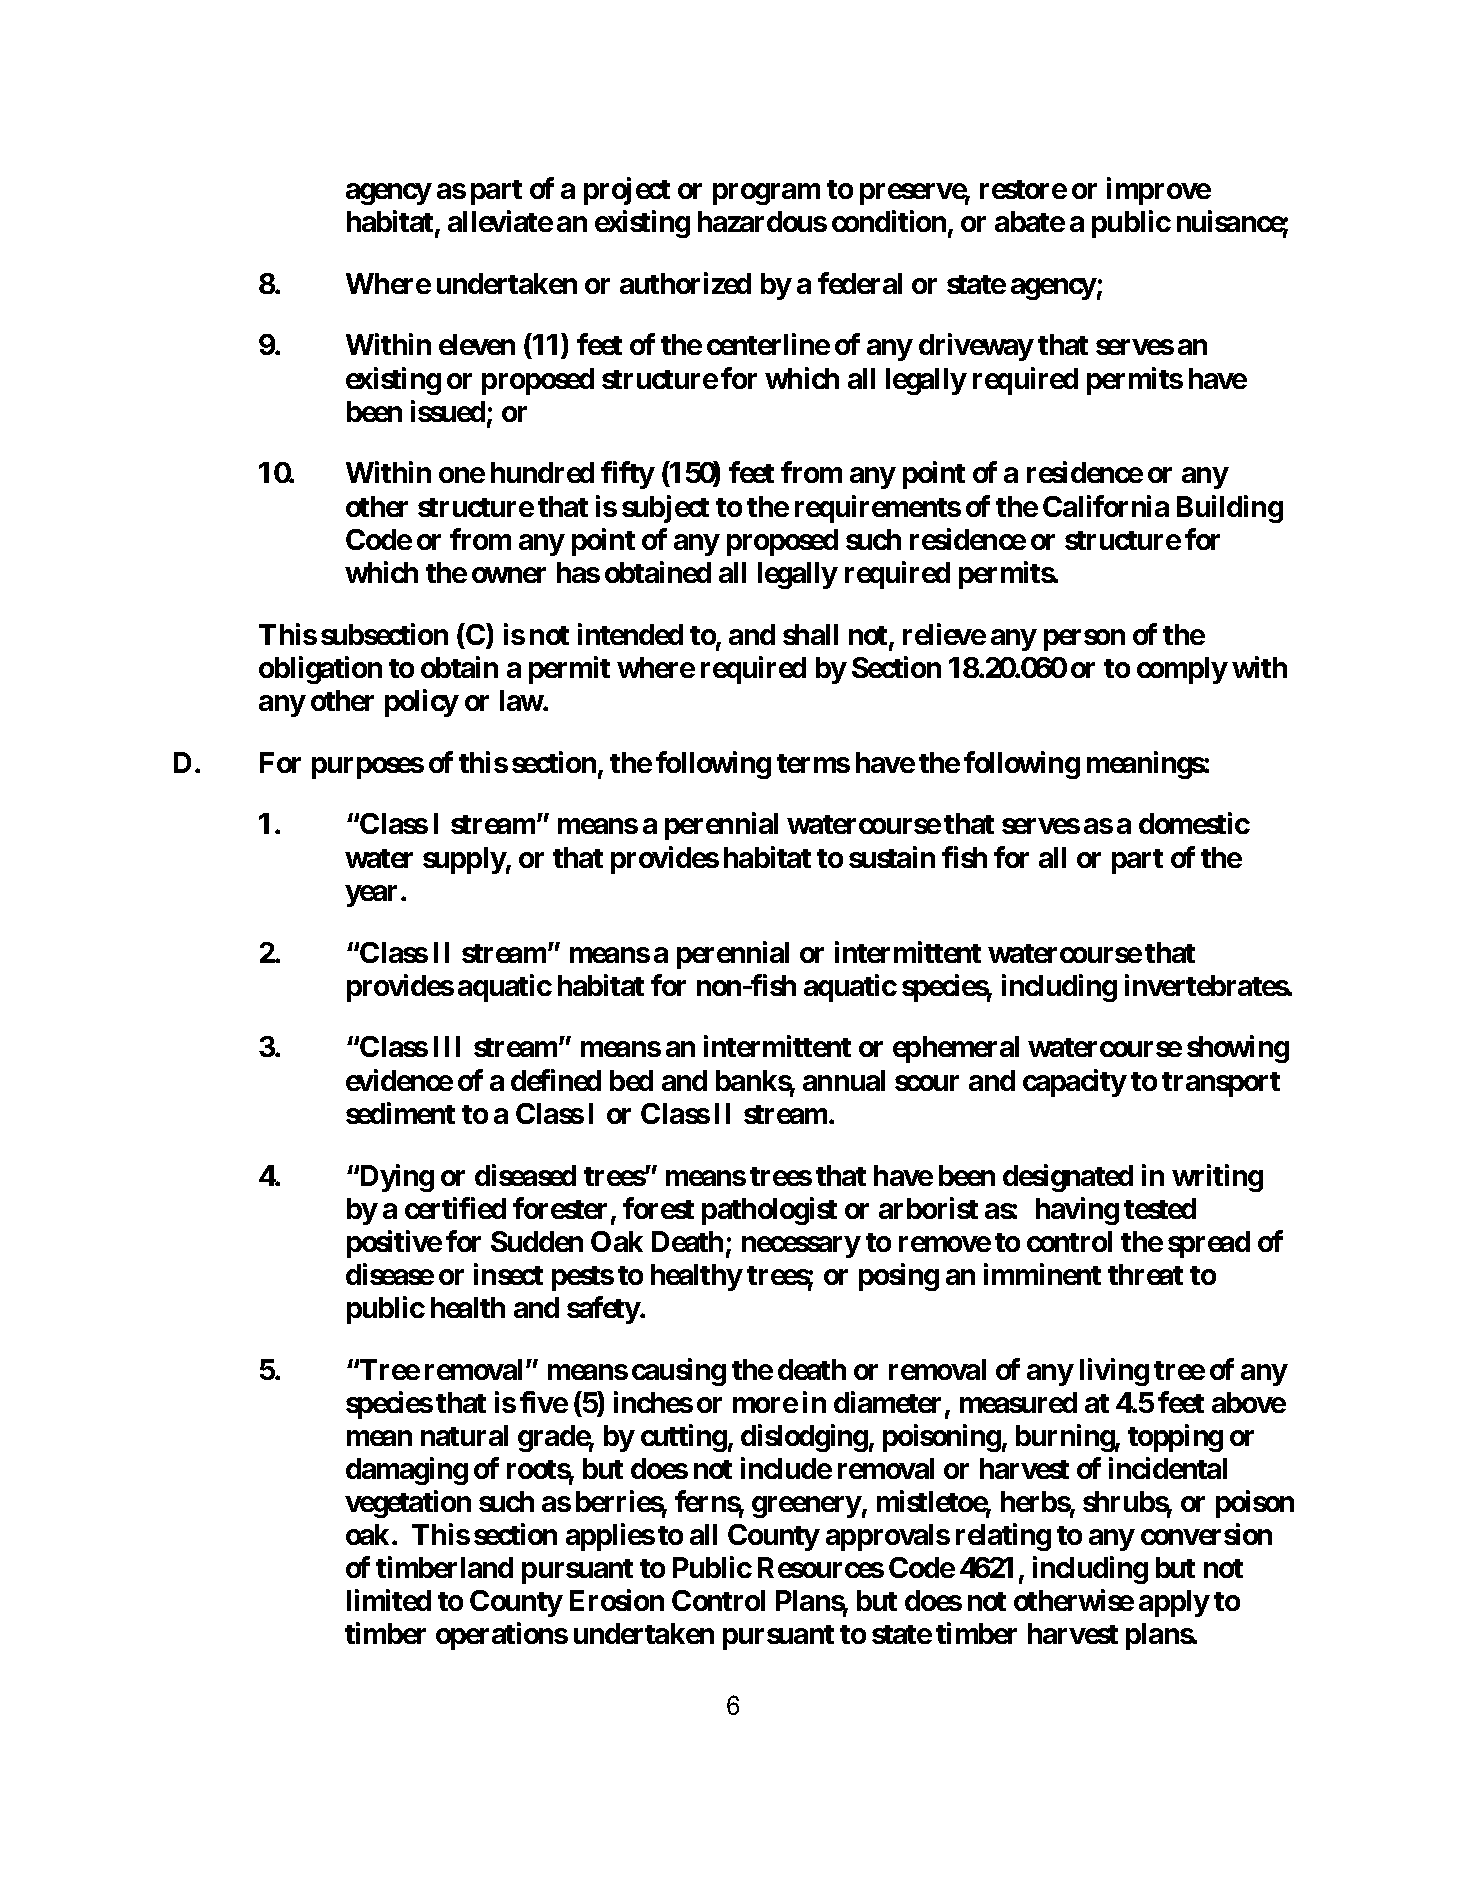 This document has height=1899, width=1467. I want to click on eleven, so click(477, 344).
